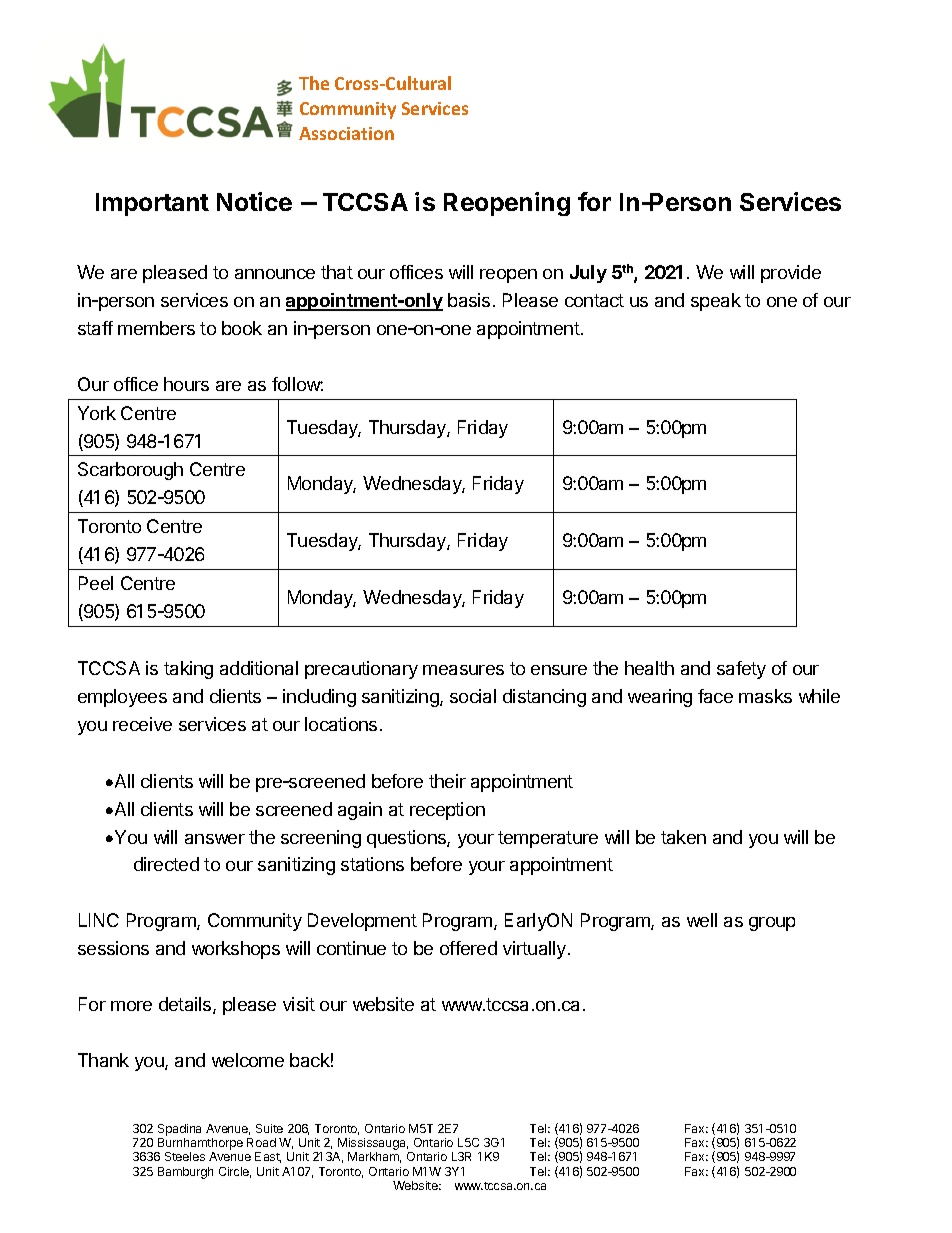 The image size is (952, 1233). I want to click on Scarborough, so click(130, 471).
